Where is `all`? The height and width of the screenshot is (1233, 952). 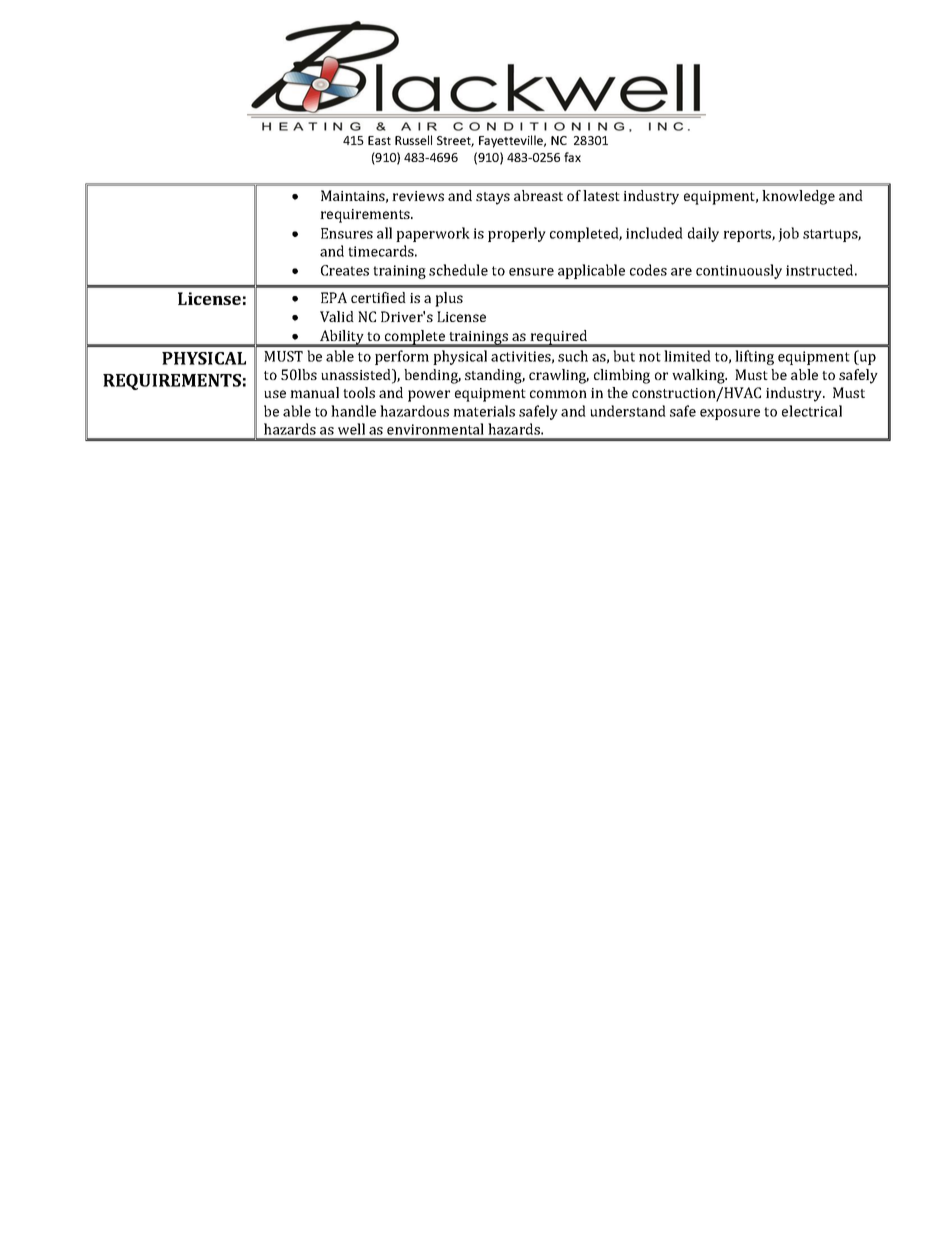
all is located at coordinates (384, 233).
